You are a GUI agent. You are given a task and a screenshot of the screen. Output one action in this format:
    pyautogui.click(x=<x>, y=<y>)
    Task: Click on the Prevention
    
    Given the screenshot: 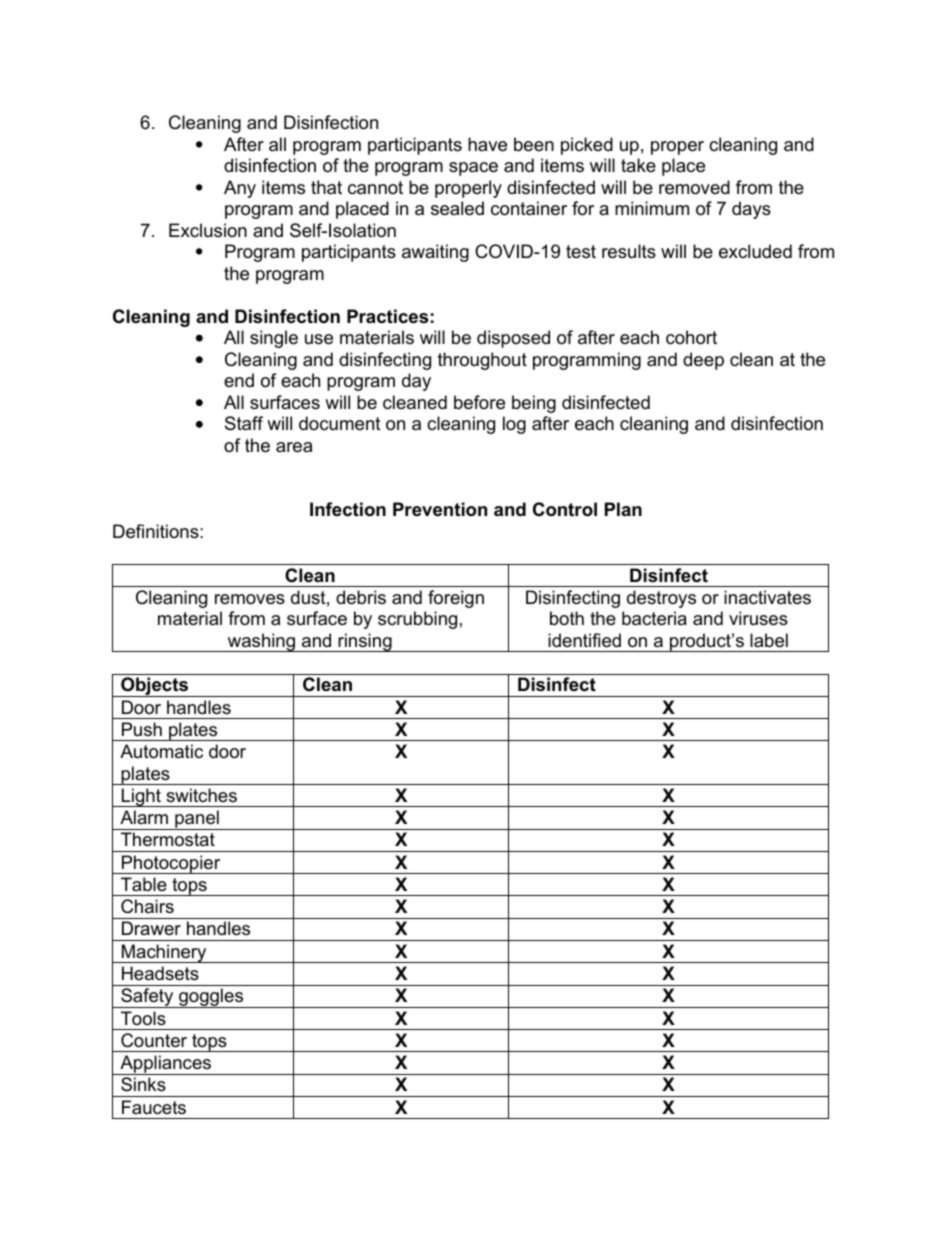 What is the action you would take?
    pyautogui.click(x=440, y=509)
